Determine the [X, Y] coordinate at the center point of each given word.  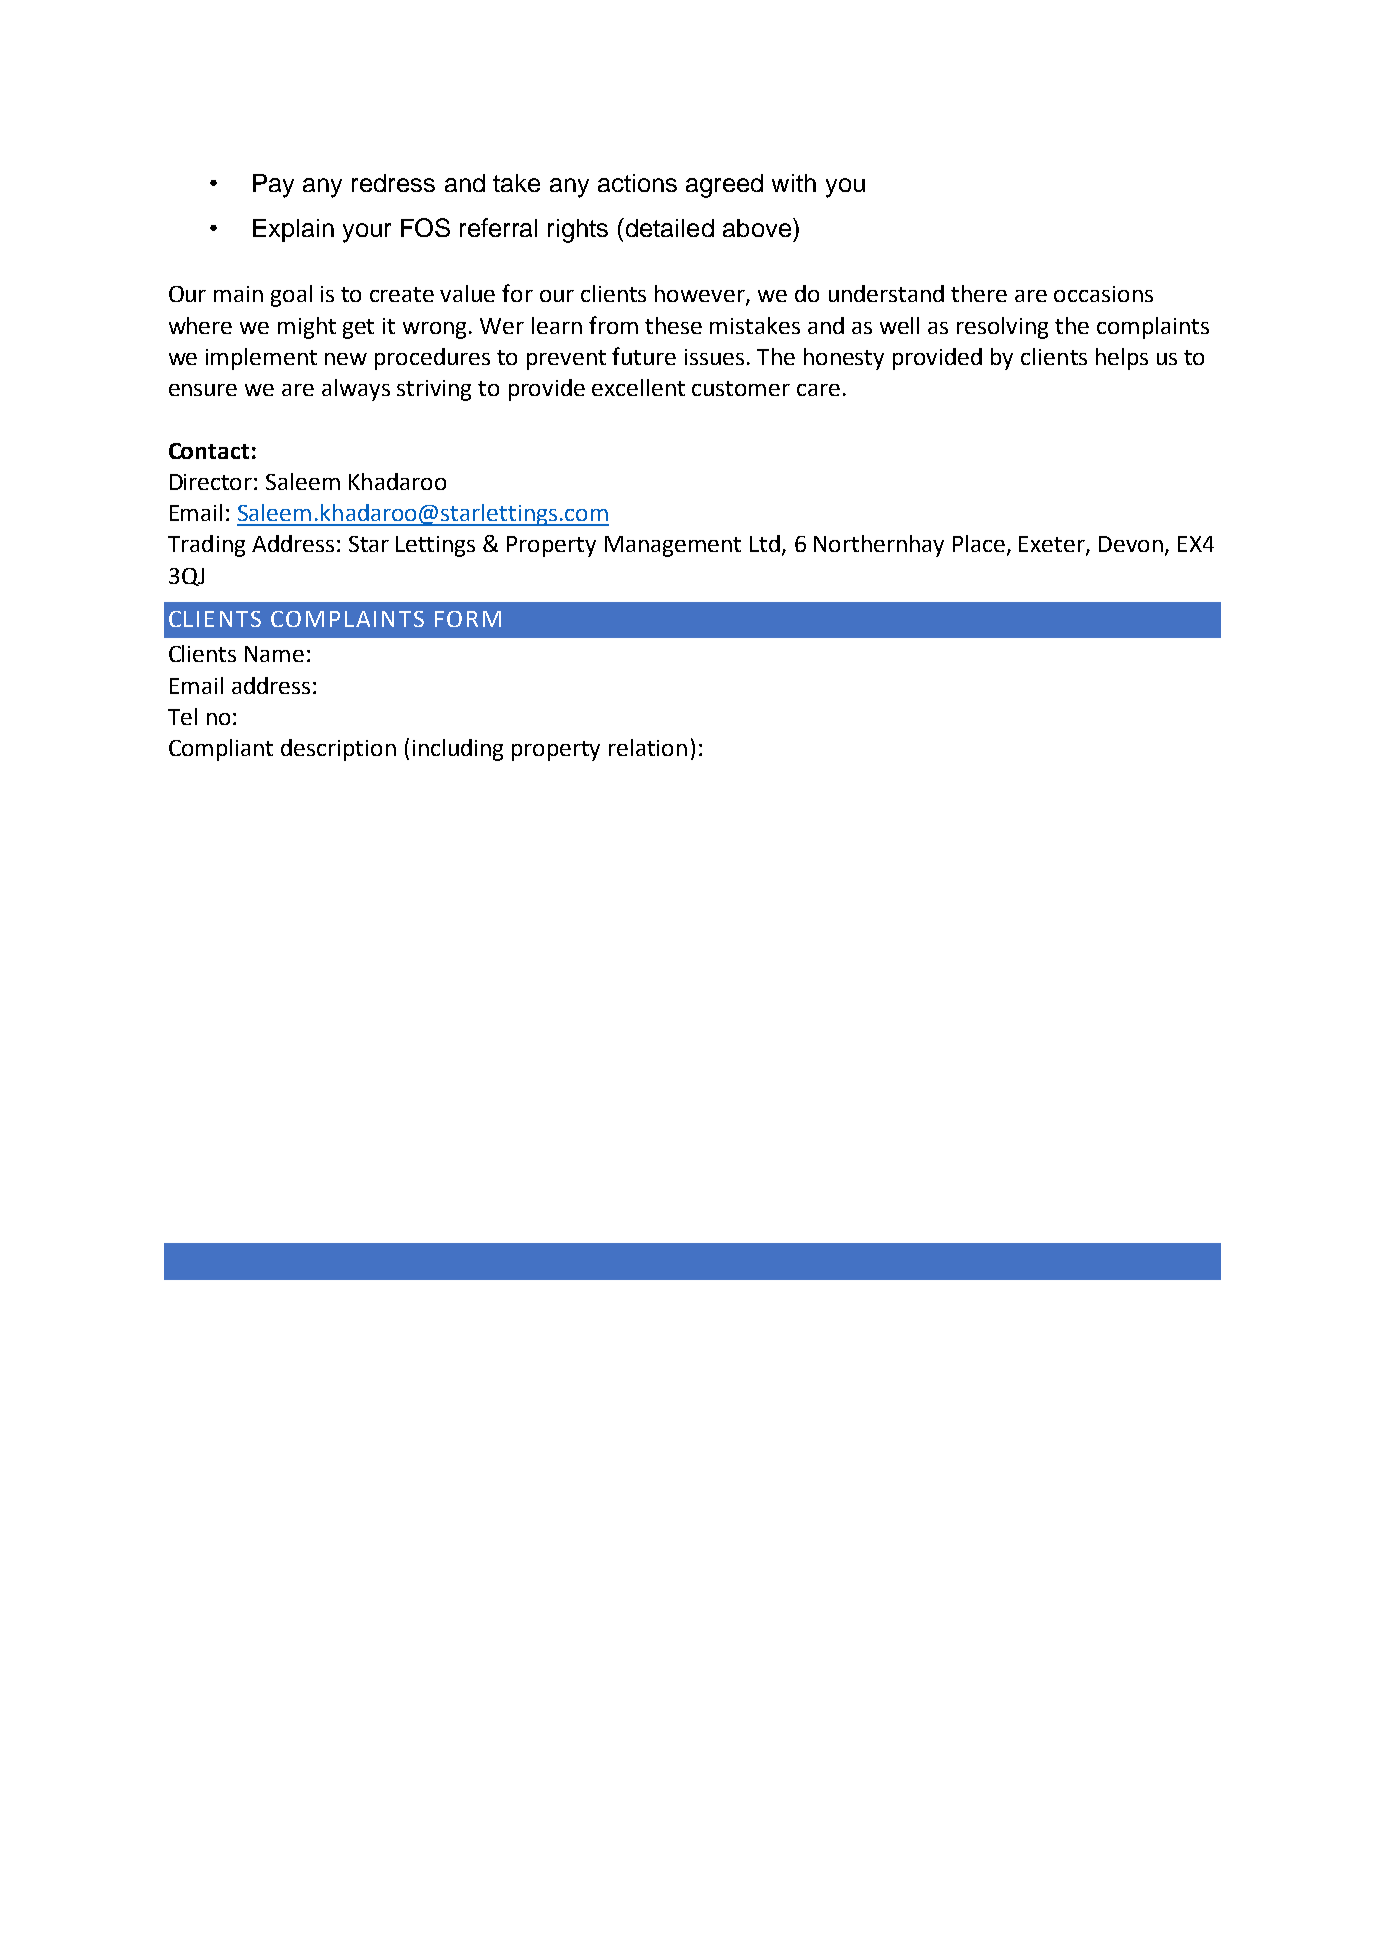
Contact [209, 451]
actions [637, 183]
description [338, 750]
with [794, 183]
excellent [638, 387]
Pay [273, 186]
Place [980, 545]
